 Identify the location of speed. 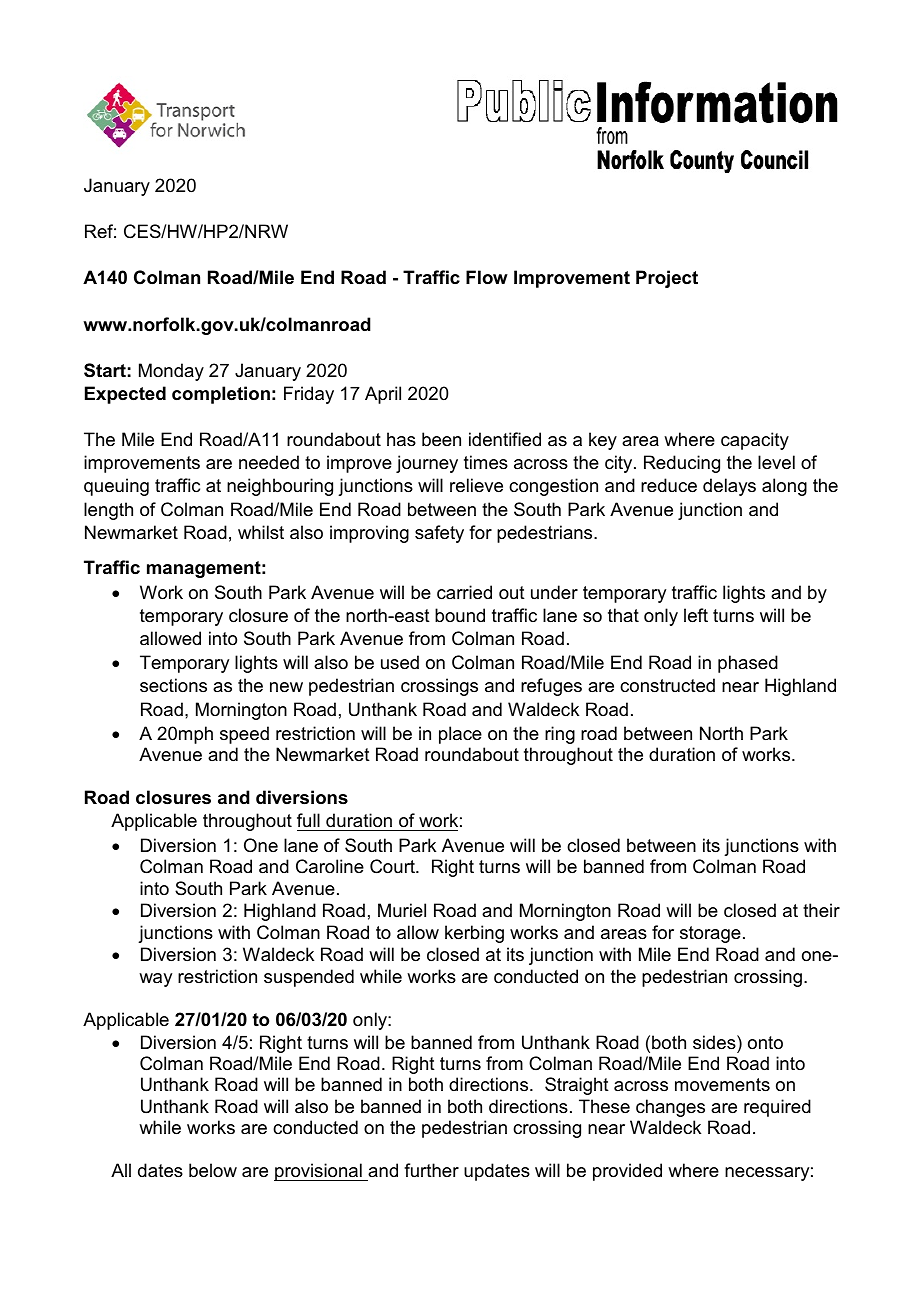
(244, 735).
